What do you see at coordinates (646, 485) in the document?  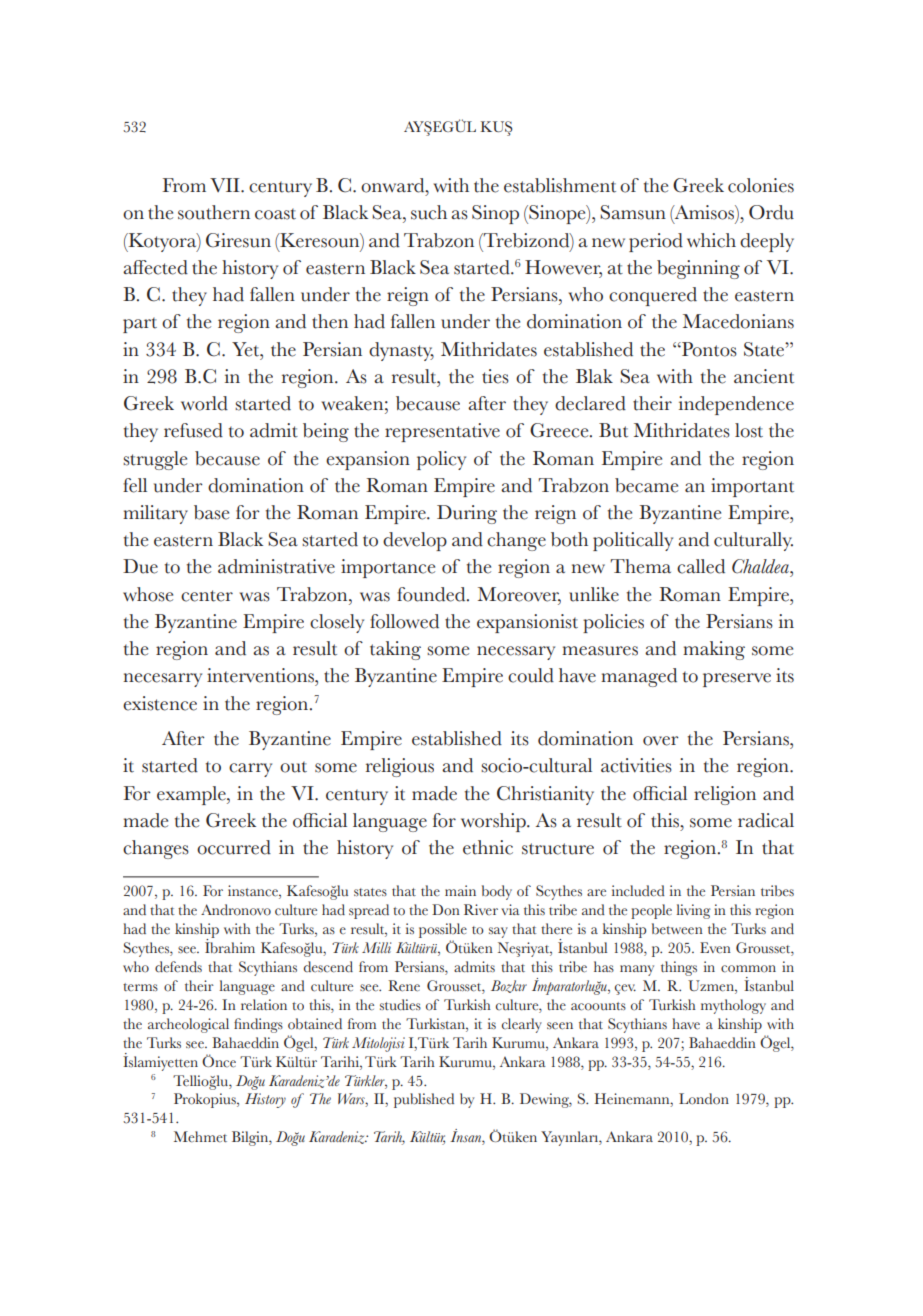 I see `became` at bounding box center [646, 485].
